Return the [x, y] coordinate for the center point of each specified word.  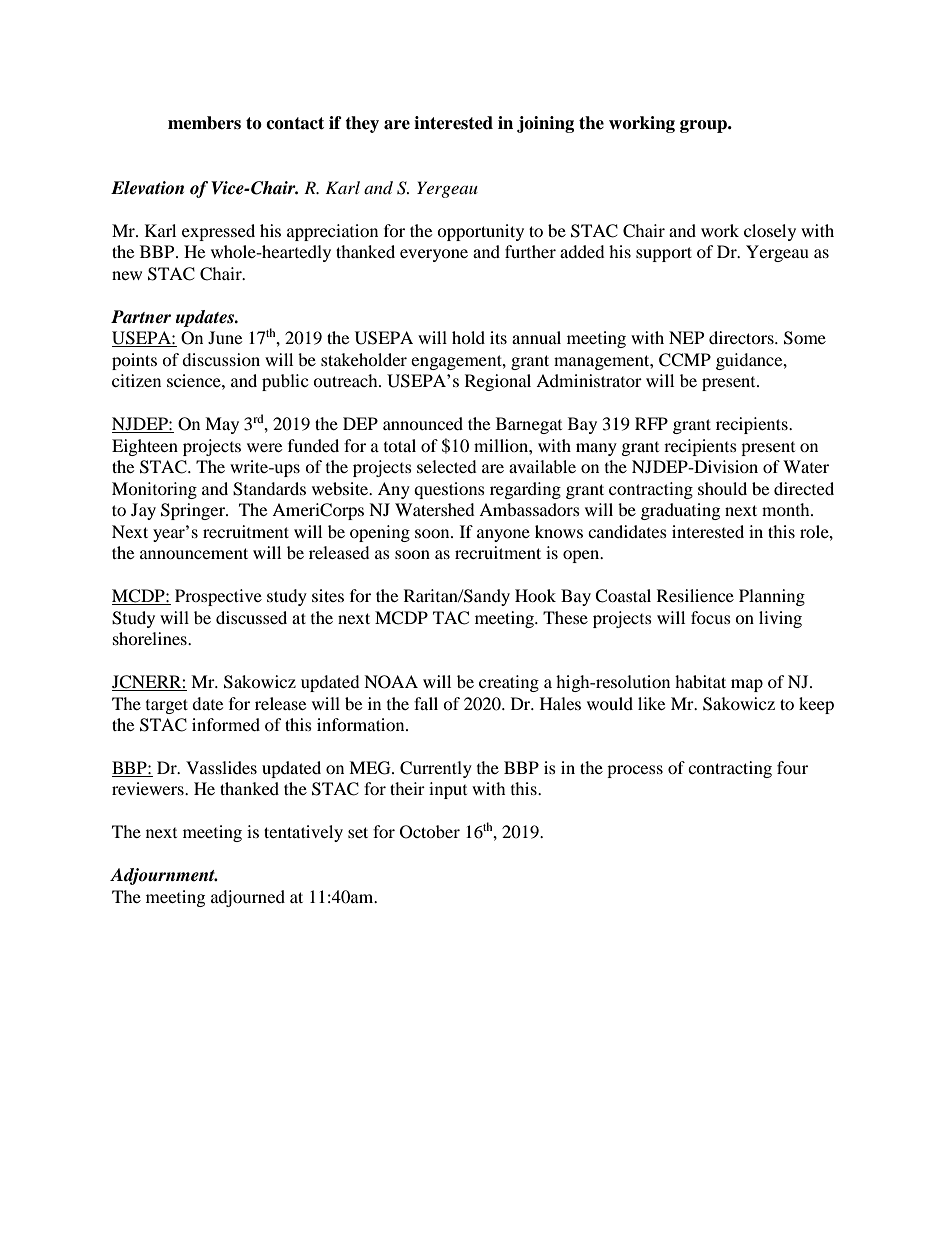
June [225, 337]
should [722, 488]
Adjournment [163, 876]
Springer [194, 511]
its [498, 337]
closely [770, 232]
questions [449, 490]
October [430, 832]
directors [742, 337]
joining [545, 124]
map [747, 685]
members [204, 123]
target [167, 706]
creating [509, 683]
